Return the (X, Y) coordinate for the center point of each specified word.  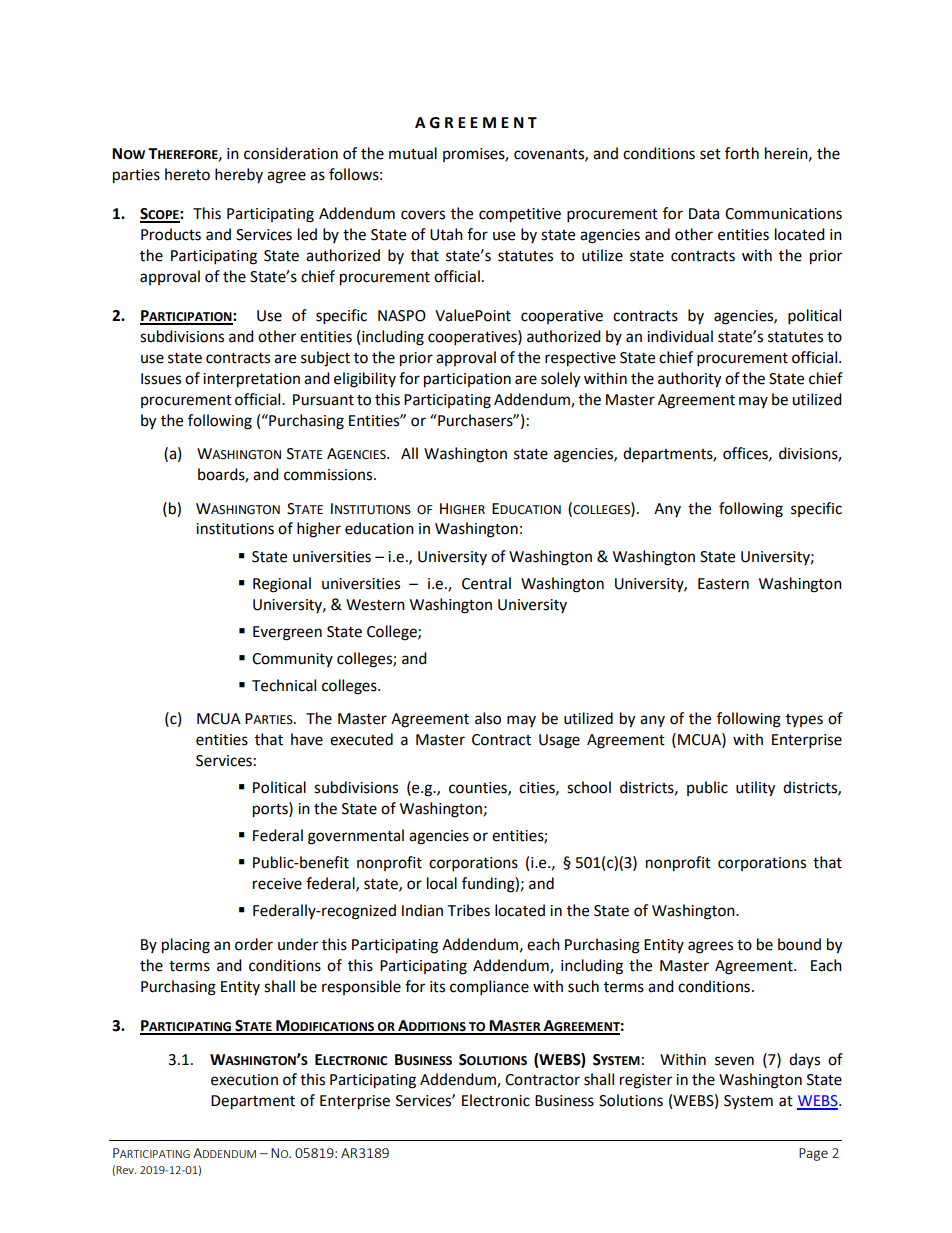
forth (742, 153)
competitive (520, 215)
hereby (239, 175)
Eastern (723, 584)
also (488, 718)
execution (244, 1080)
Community (292, 660)
